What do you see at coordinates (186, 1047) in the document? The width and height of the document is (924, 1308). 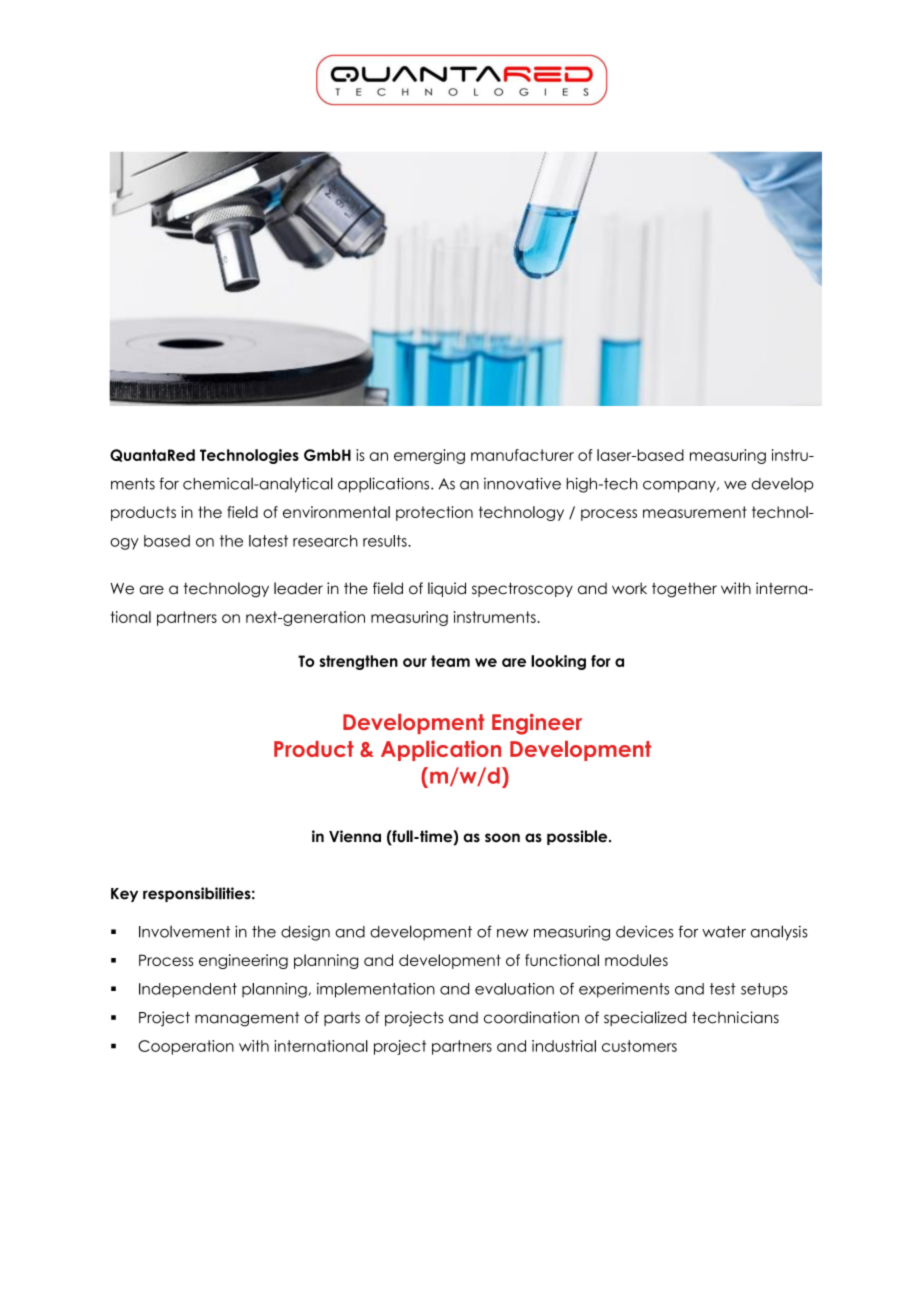 I see `Cooperation` at bounding box center [186, 1047].
